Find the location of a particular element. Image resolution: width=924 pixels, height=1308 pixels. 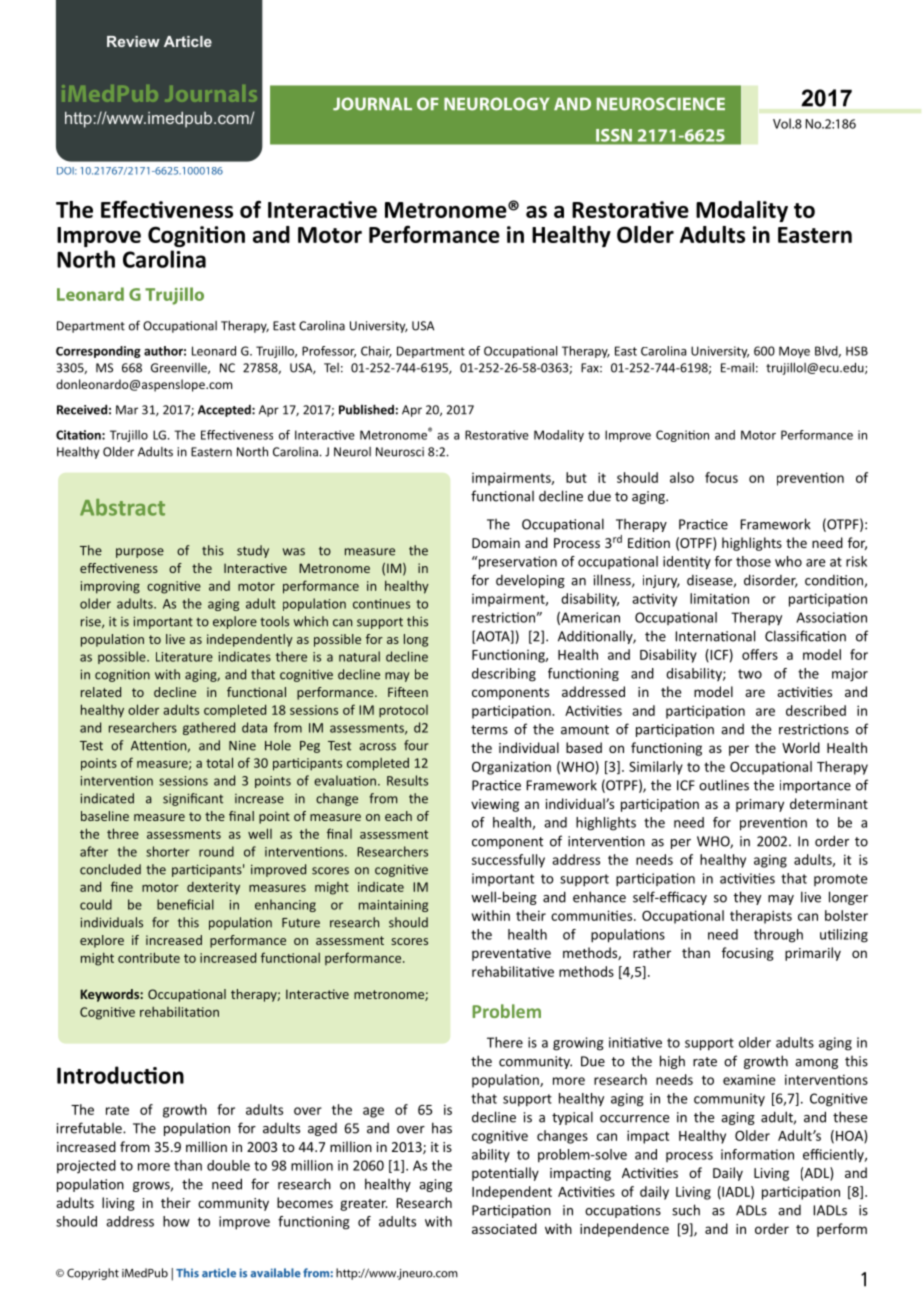

contribute is located at coordinates (149, 957).
